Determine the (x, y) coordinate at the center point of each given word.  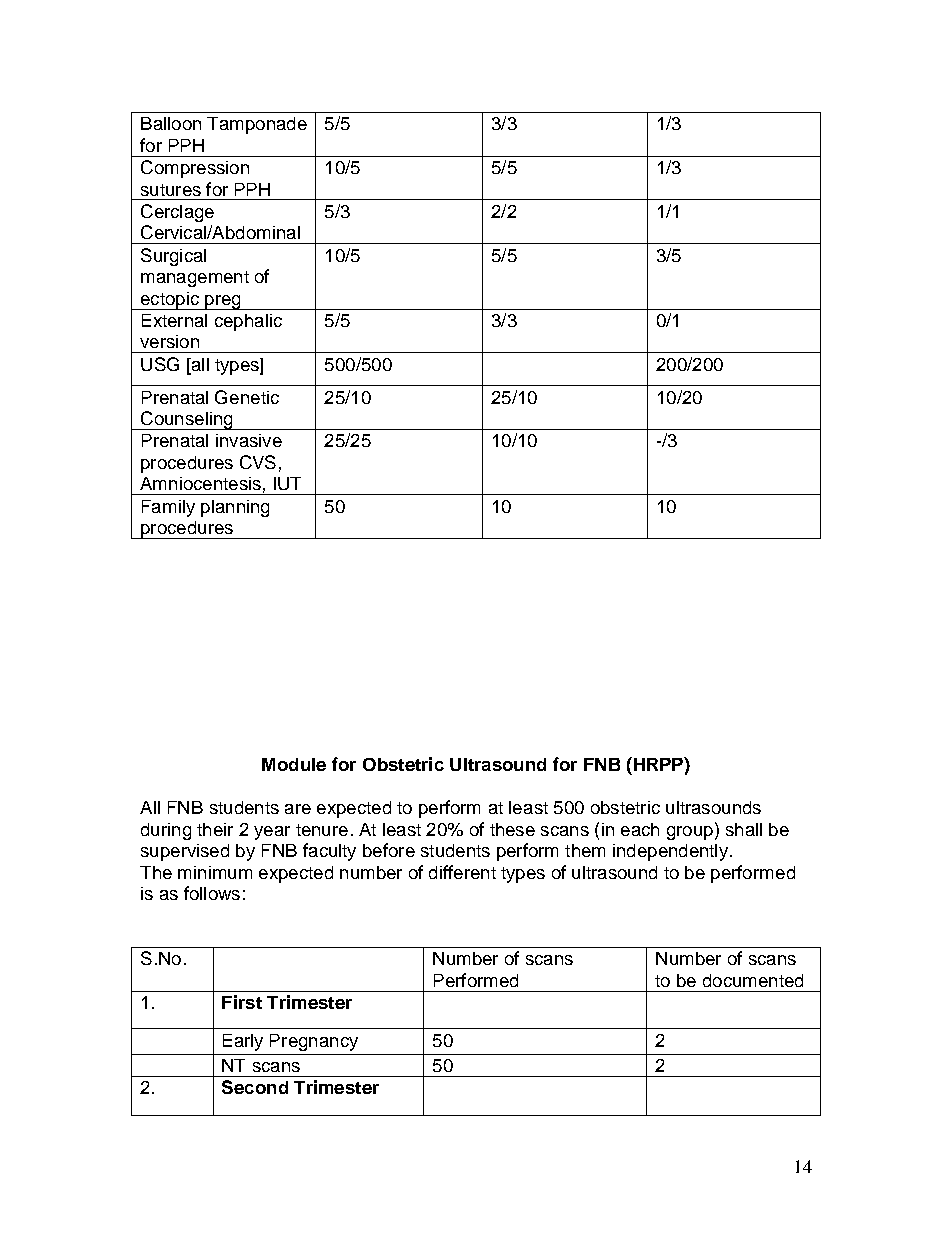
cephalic (248, 322)
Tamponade (257, 125)
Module (294, 764)
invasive (249, 440)
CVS (258, 462)
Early (243, 1042)
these (512, 829)
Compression (195, 169)
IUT (287, 483)
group (690, 833)
